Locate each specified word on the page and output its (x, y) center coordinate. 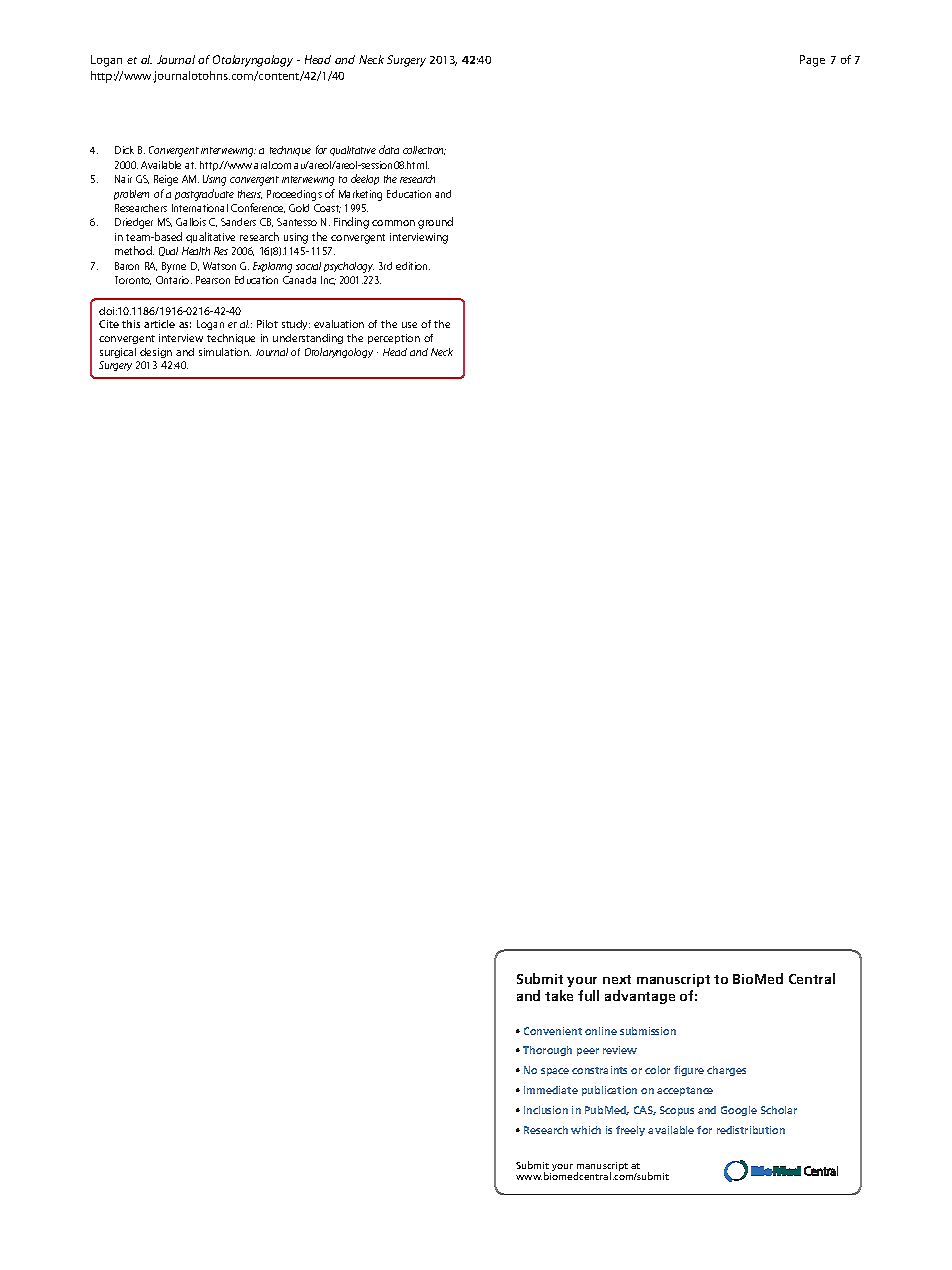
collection (424, 150)
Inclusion (546, 1110)
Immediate (551, 1090)
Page (812, 61)
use (409, 325)
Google (739, 1111)
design (156, 353)
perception (394, 339)
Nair (123, 179)
